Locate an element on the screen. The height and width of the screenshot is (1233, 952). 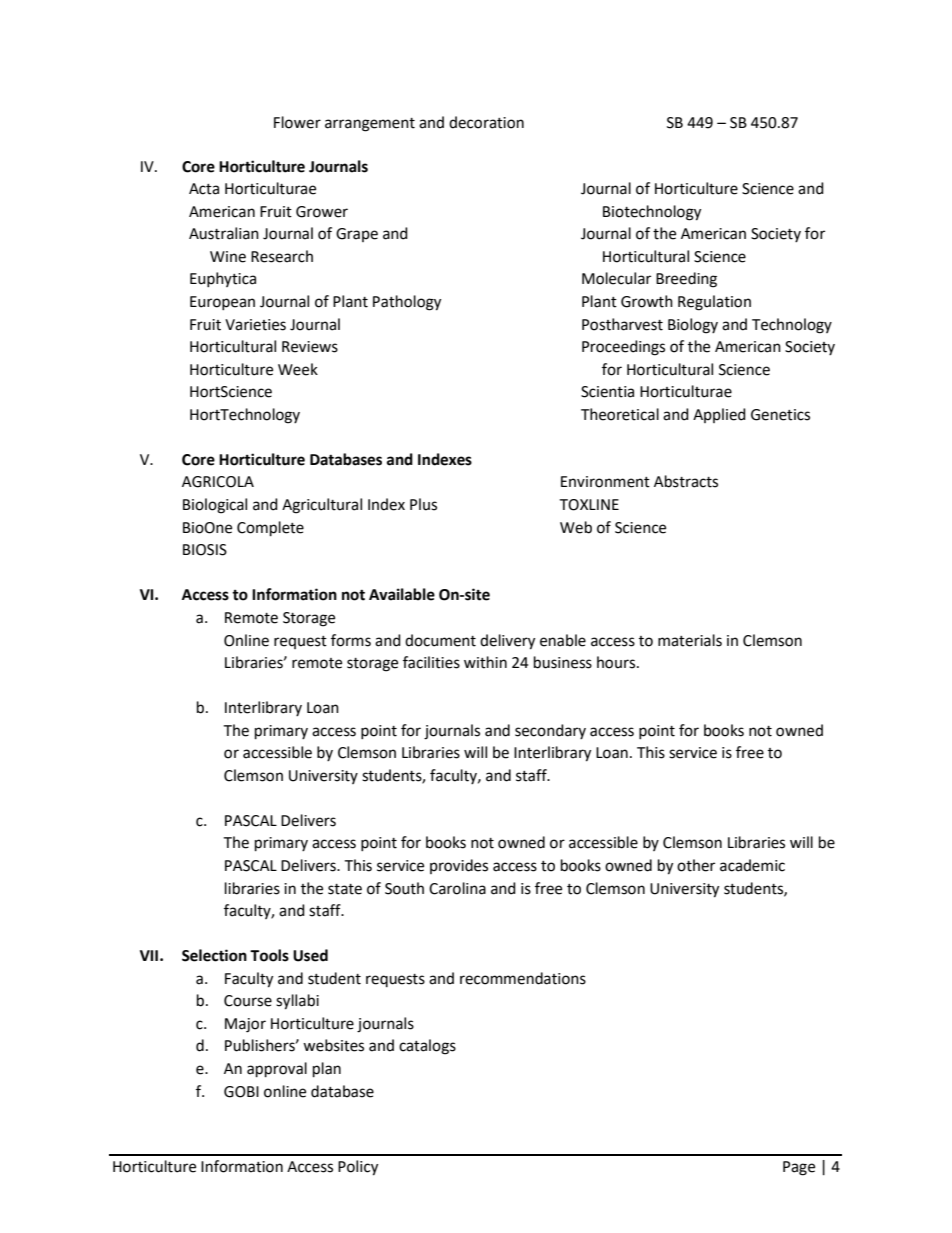
Flower is located at coordinates (297, 122).
